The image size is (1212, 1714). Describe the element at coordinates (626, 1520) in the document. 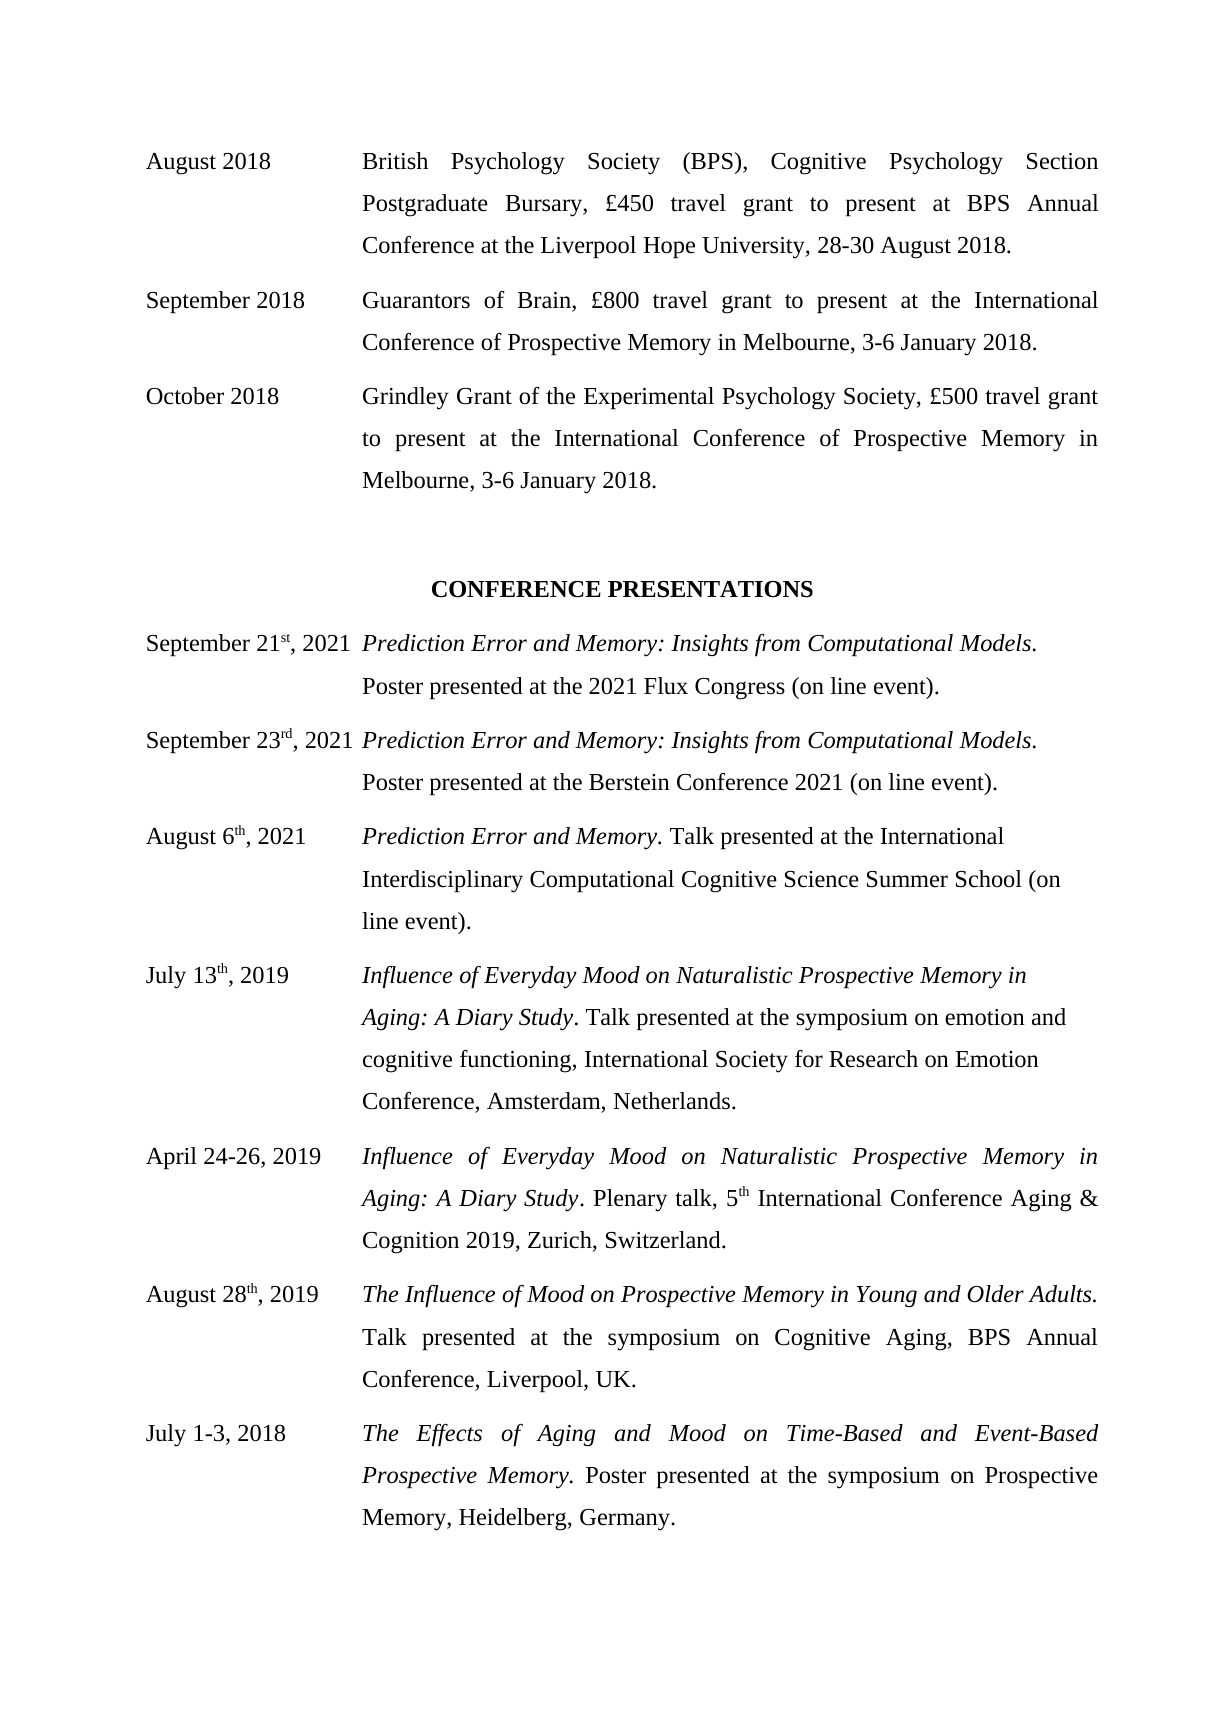

I see `Germany` at that location.
